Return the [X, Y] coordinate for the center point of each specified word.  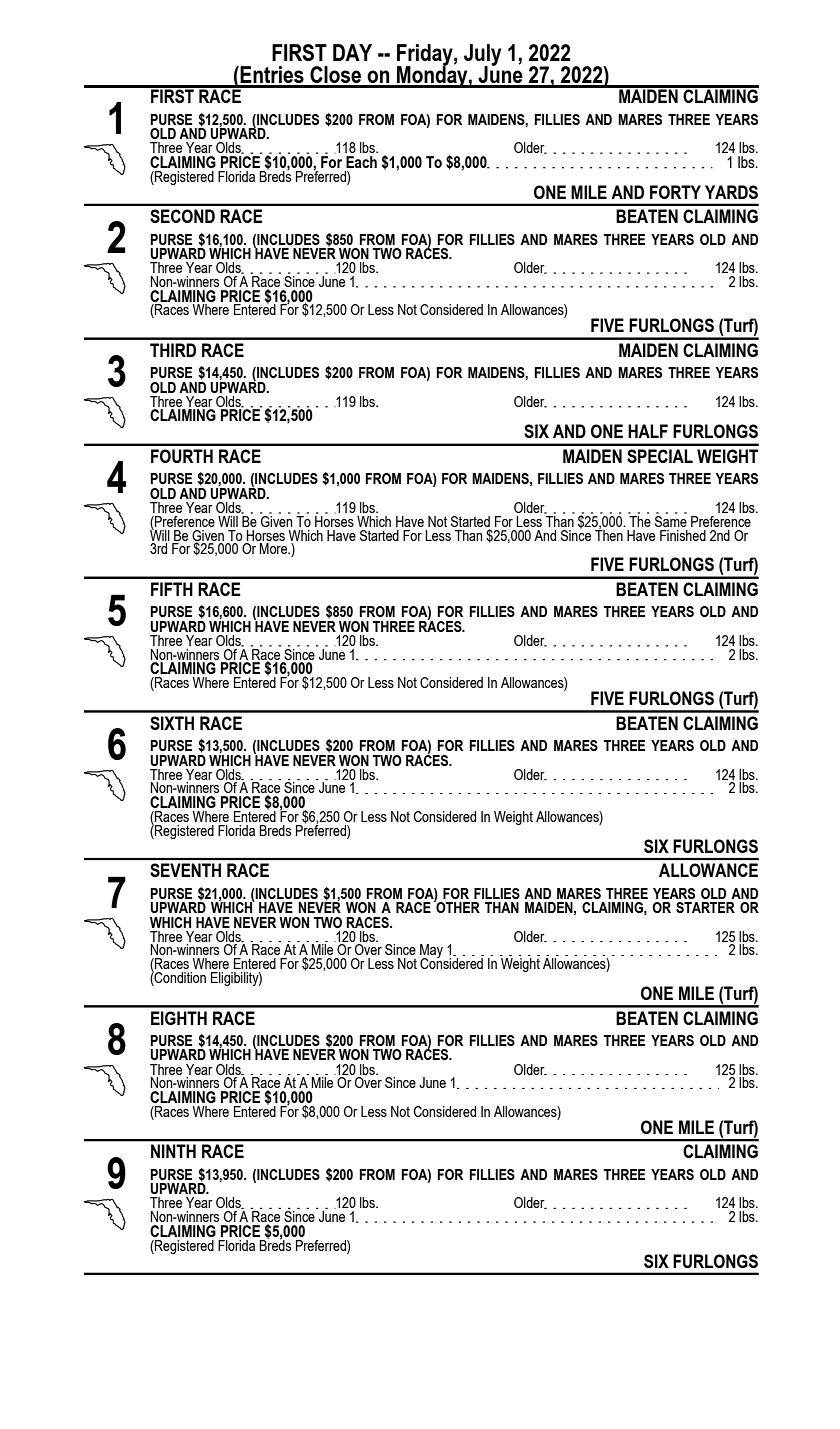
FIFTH [172, 589]
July [482, 56]
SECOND [182, 216]
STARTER [705, 907]
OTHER [457, 906]
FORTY [675, 192]
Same [671, 520]
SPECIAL [660, 456]
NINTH [173, 1151]
